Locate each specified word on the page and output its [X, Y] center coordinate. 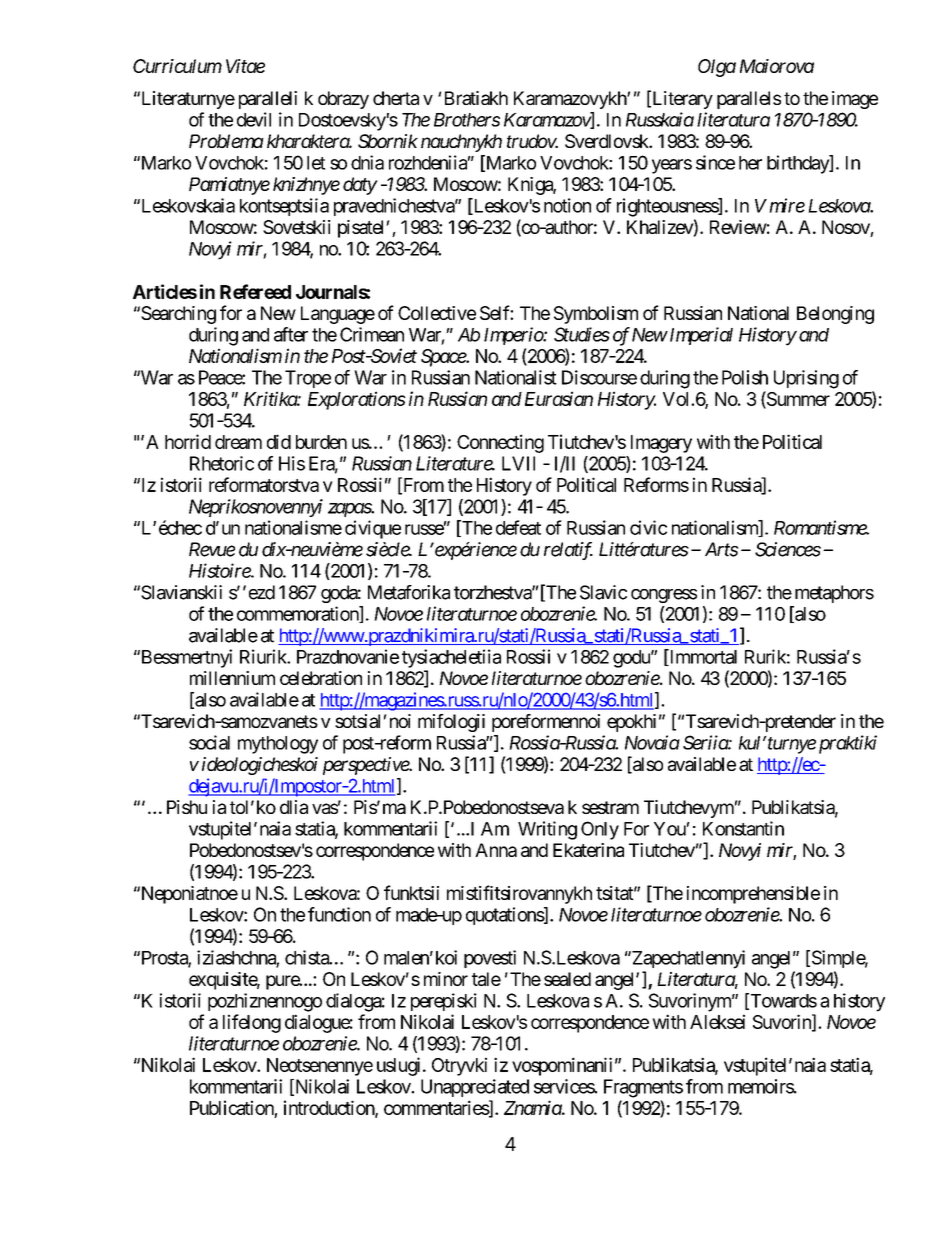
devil [254, 119]
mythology [278, 745]
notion [567, 205]
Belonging [835, 315]
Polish [745, 377]
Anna [496, 850]
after [291, 334]
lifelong [252, 1023]
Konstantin [743, 828]
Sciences [788, 549]
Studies [582, 334]
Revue [212, 549]
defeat [518, 527]
